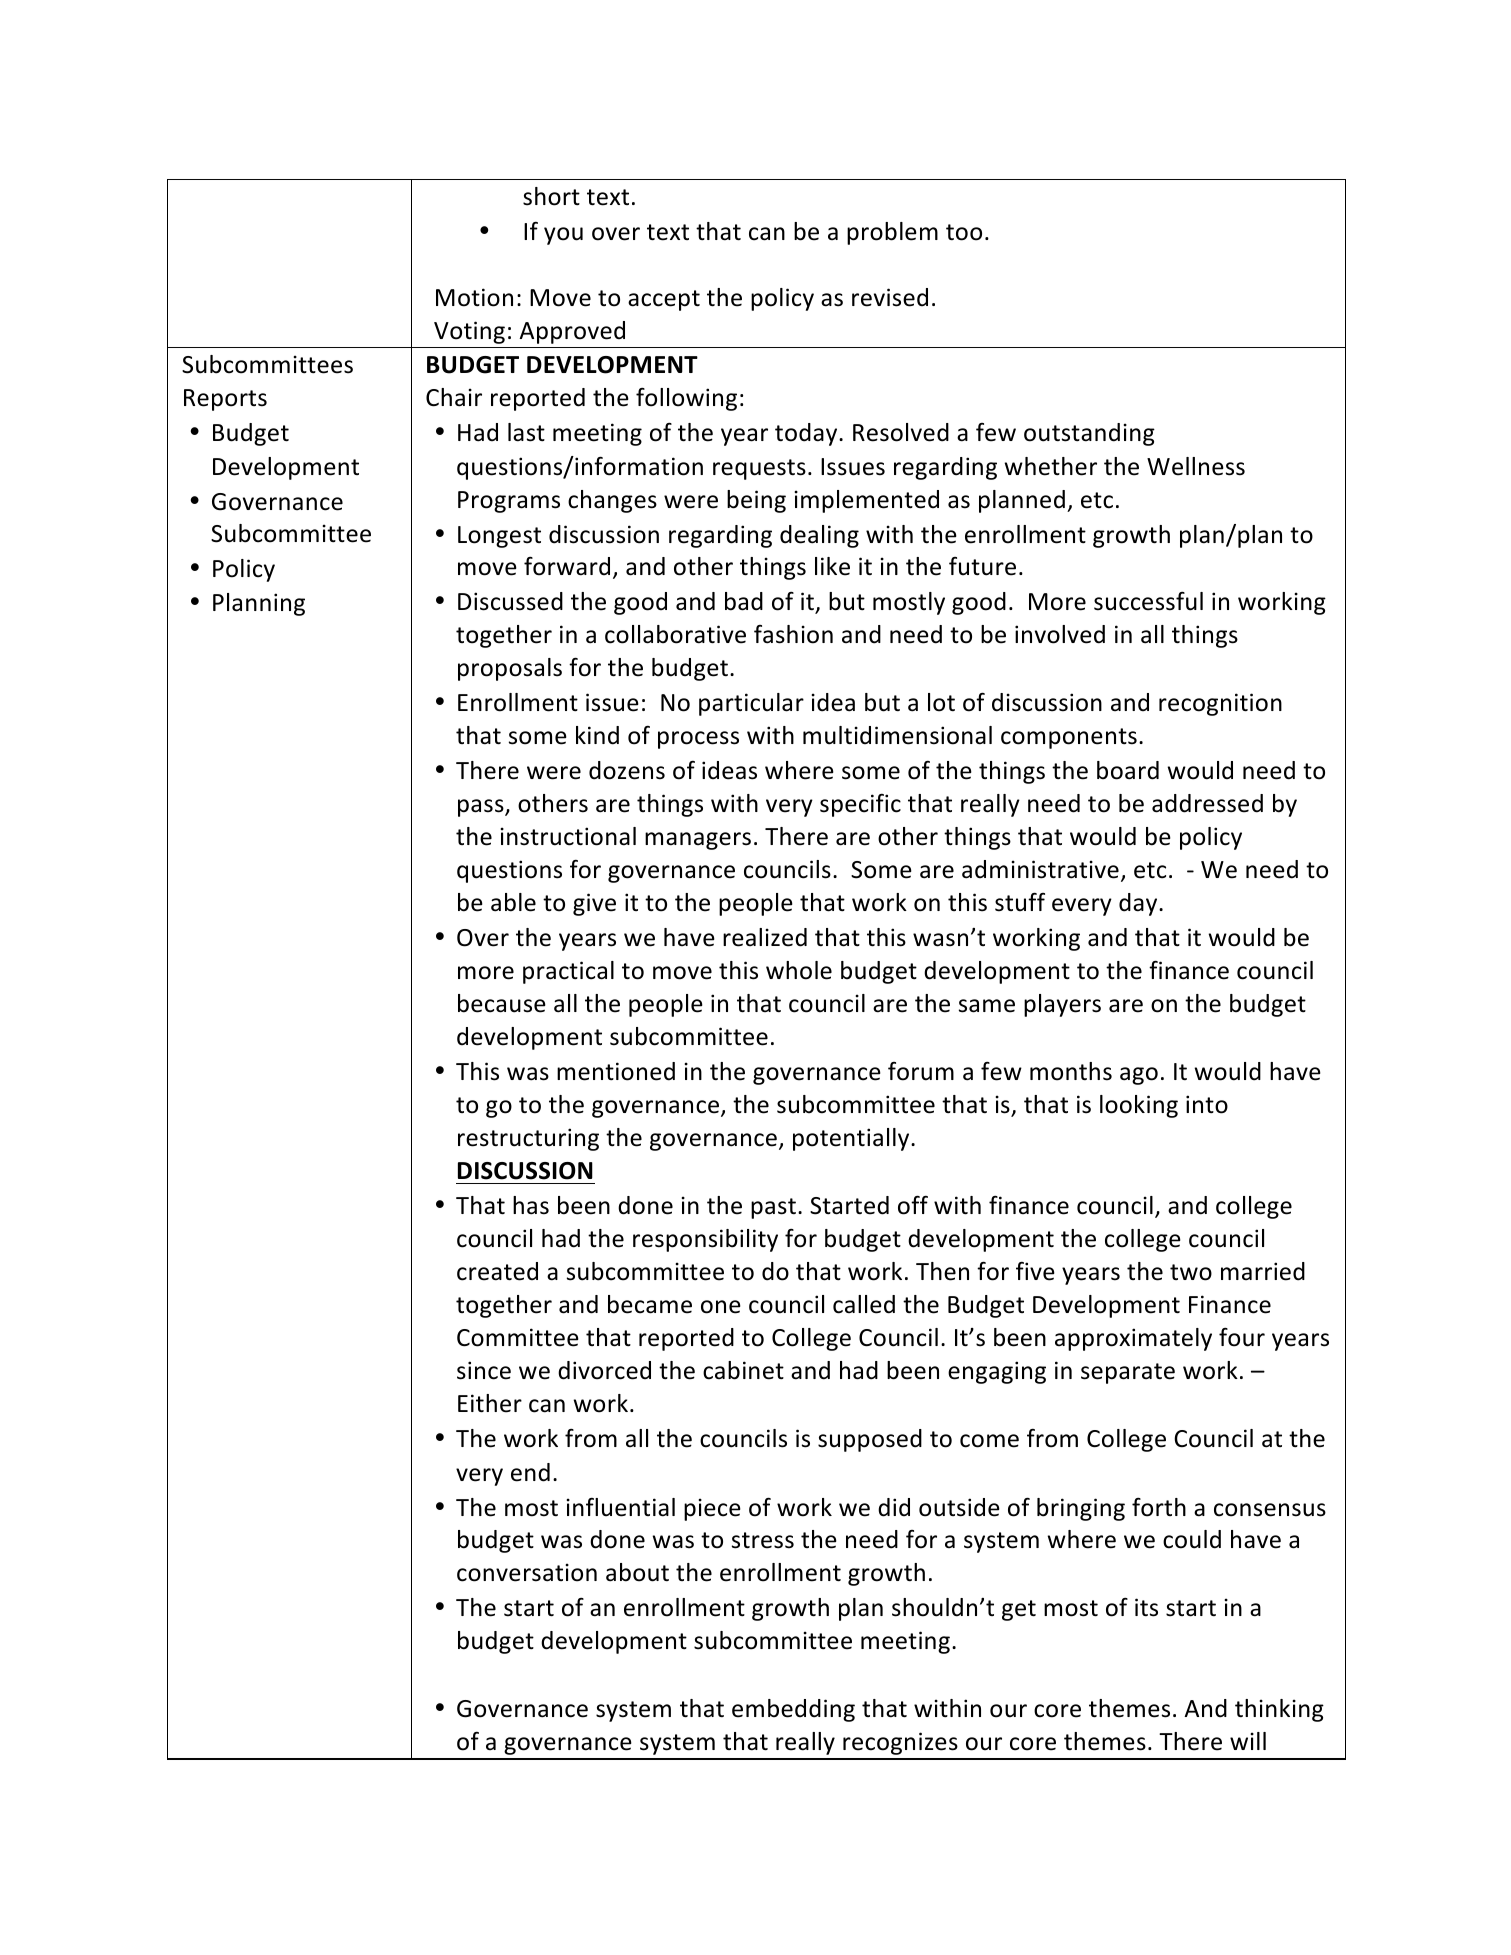  I want to click on players, so click(1062, 1005).
